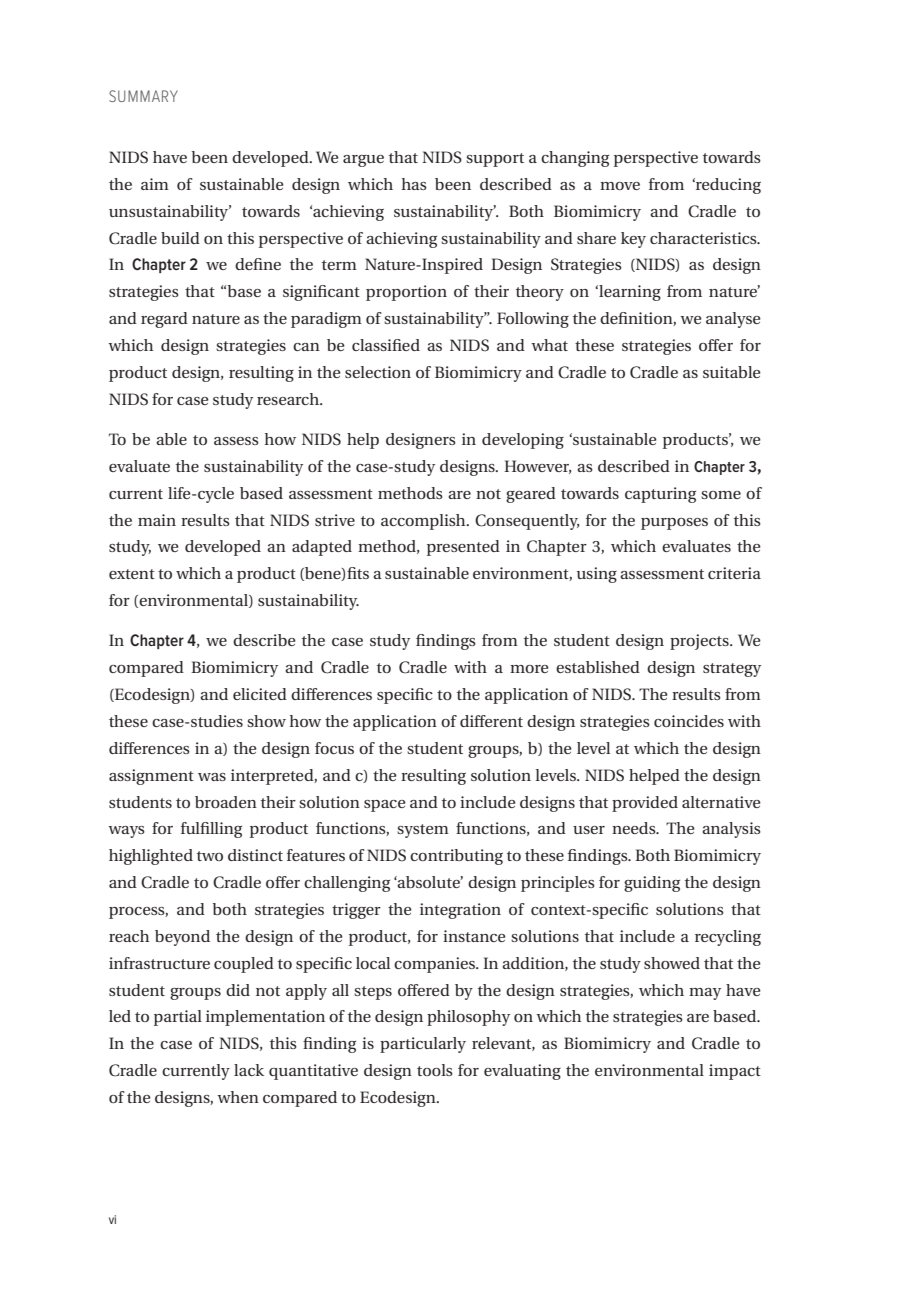  Describe the element at coordinates (435, 1070) in the screenshot. I see `tools` at that location.
